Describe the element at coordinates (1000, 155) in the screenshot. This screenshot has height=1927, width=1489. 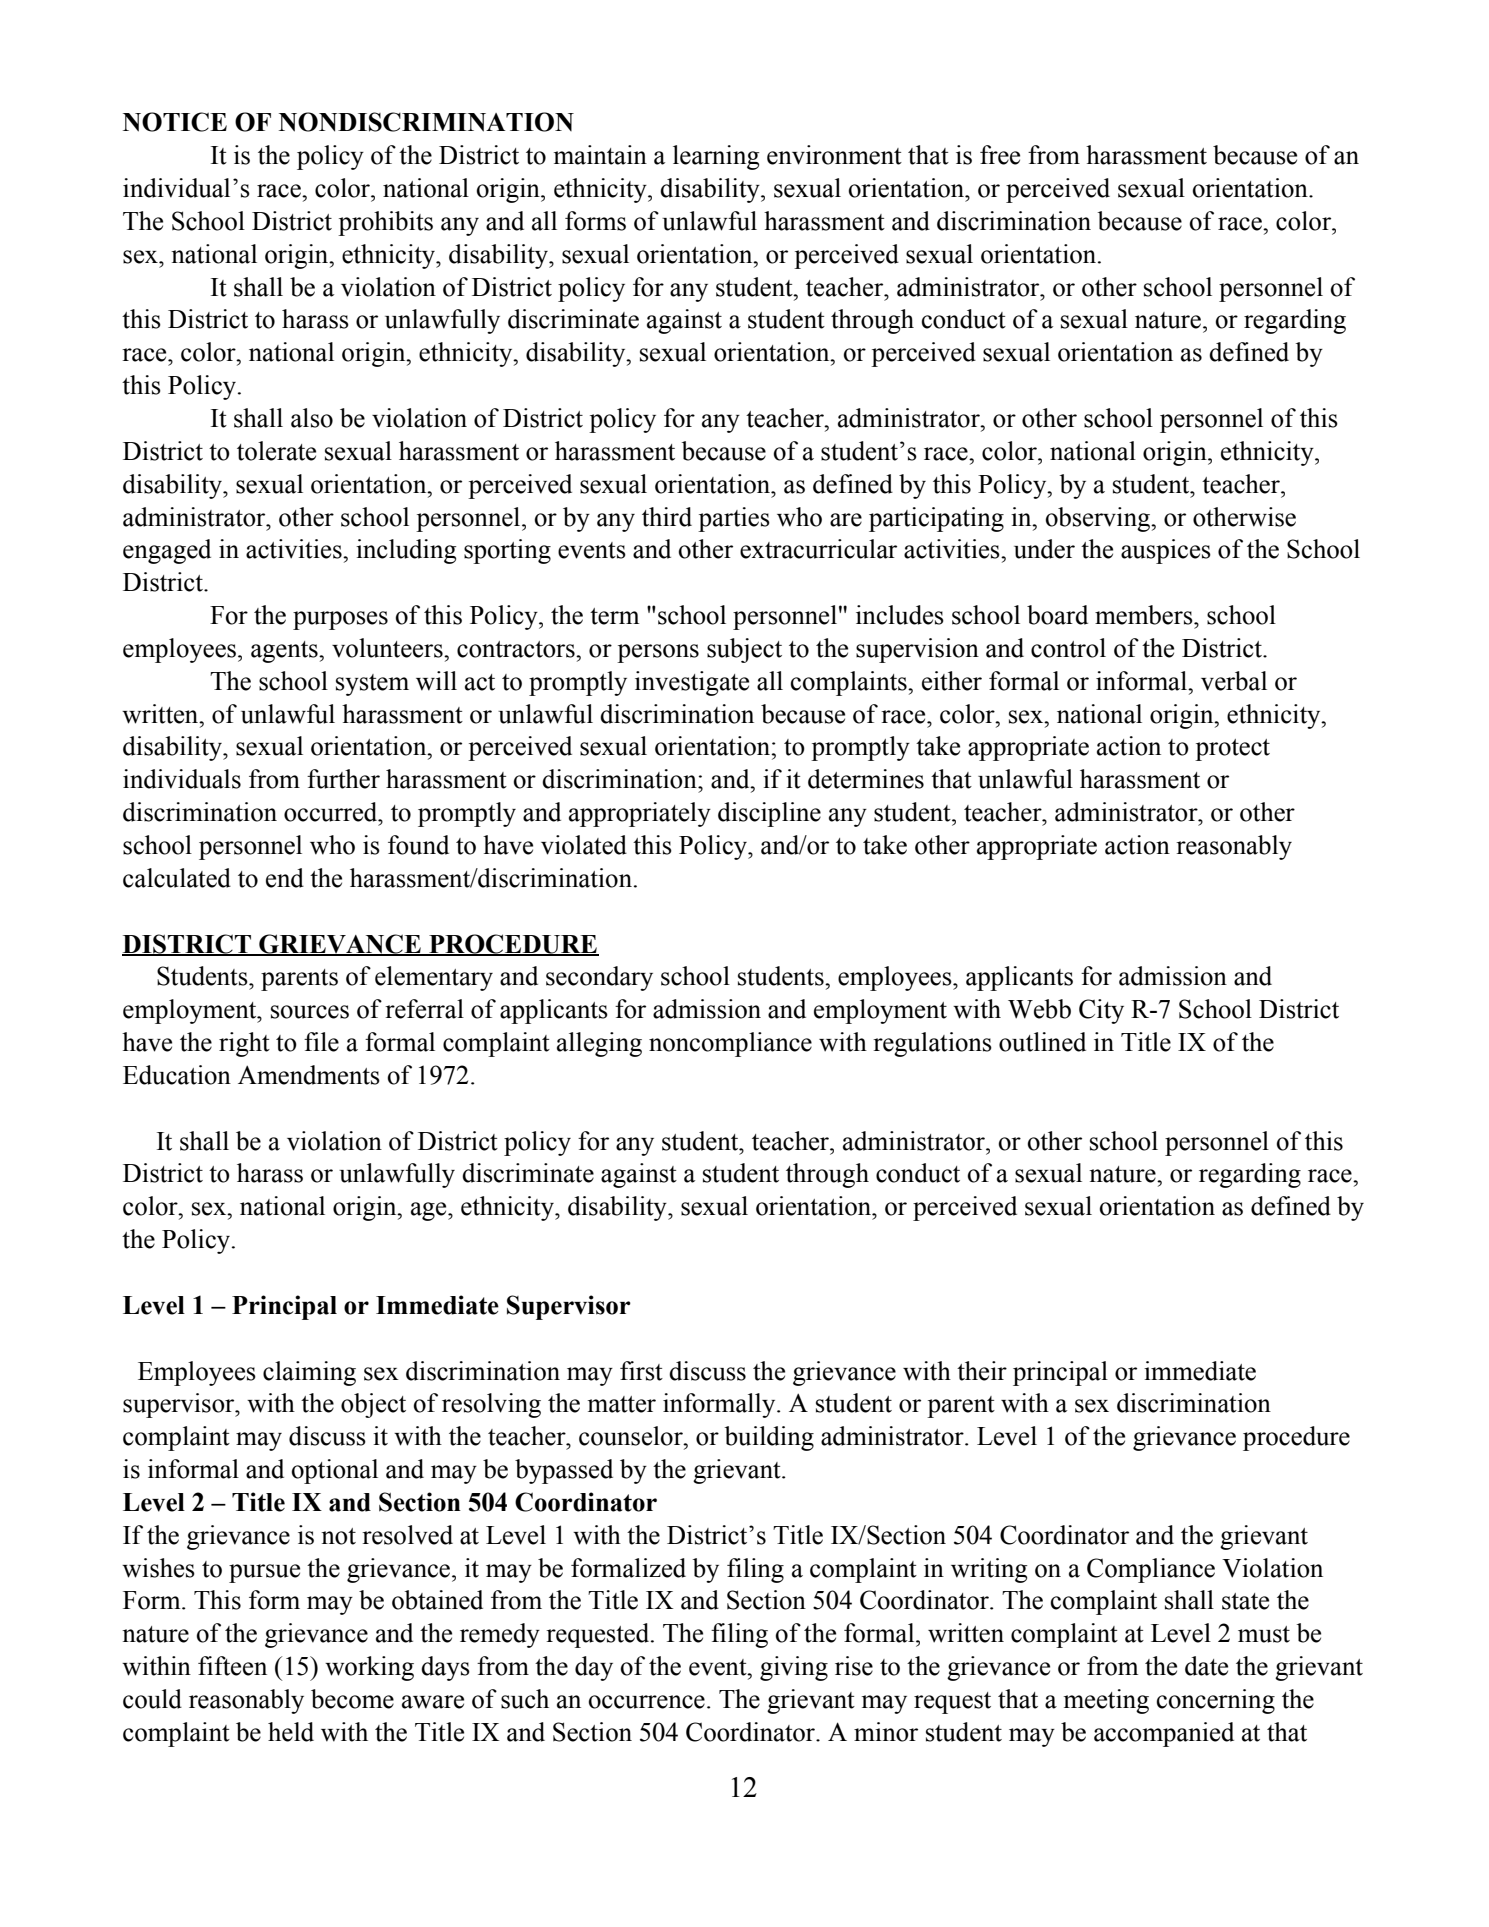
I see `free` at that location.
